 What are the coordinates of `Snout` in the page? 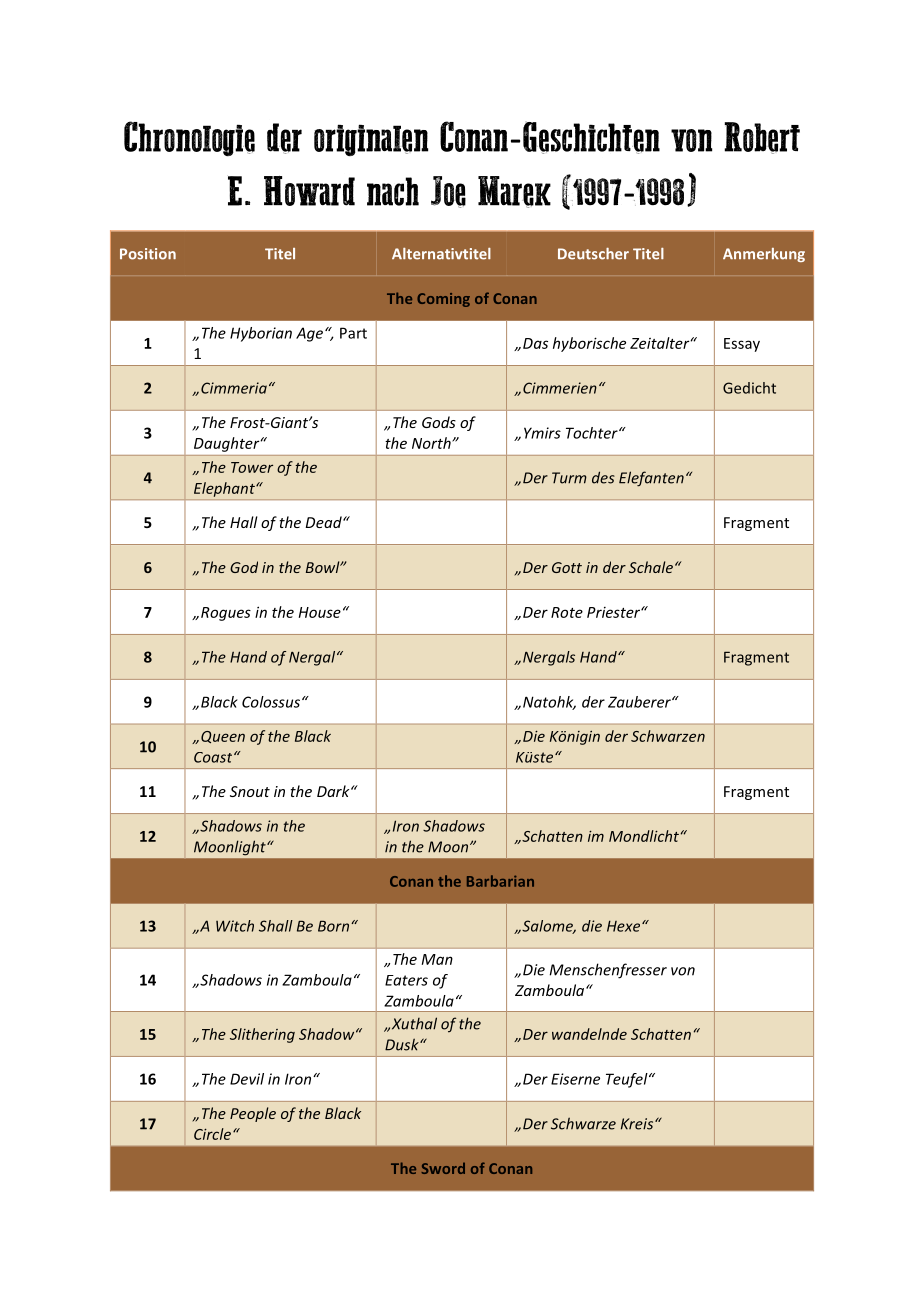 It's located at (250, 791).
